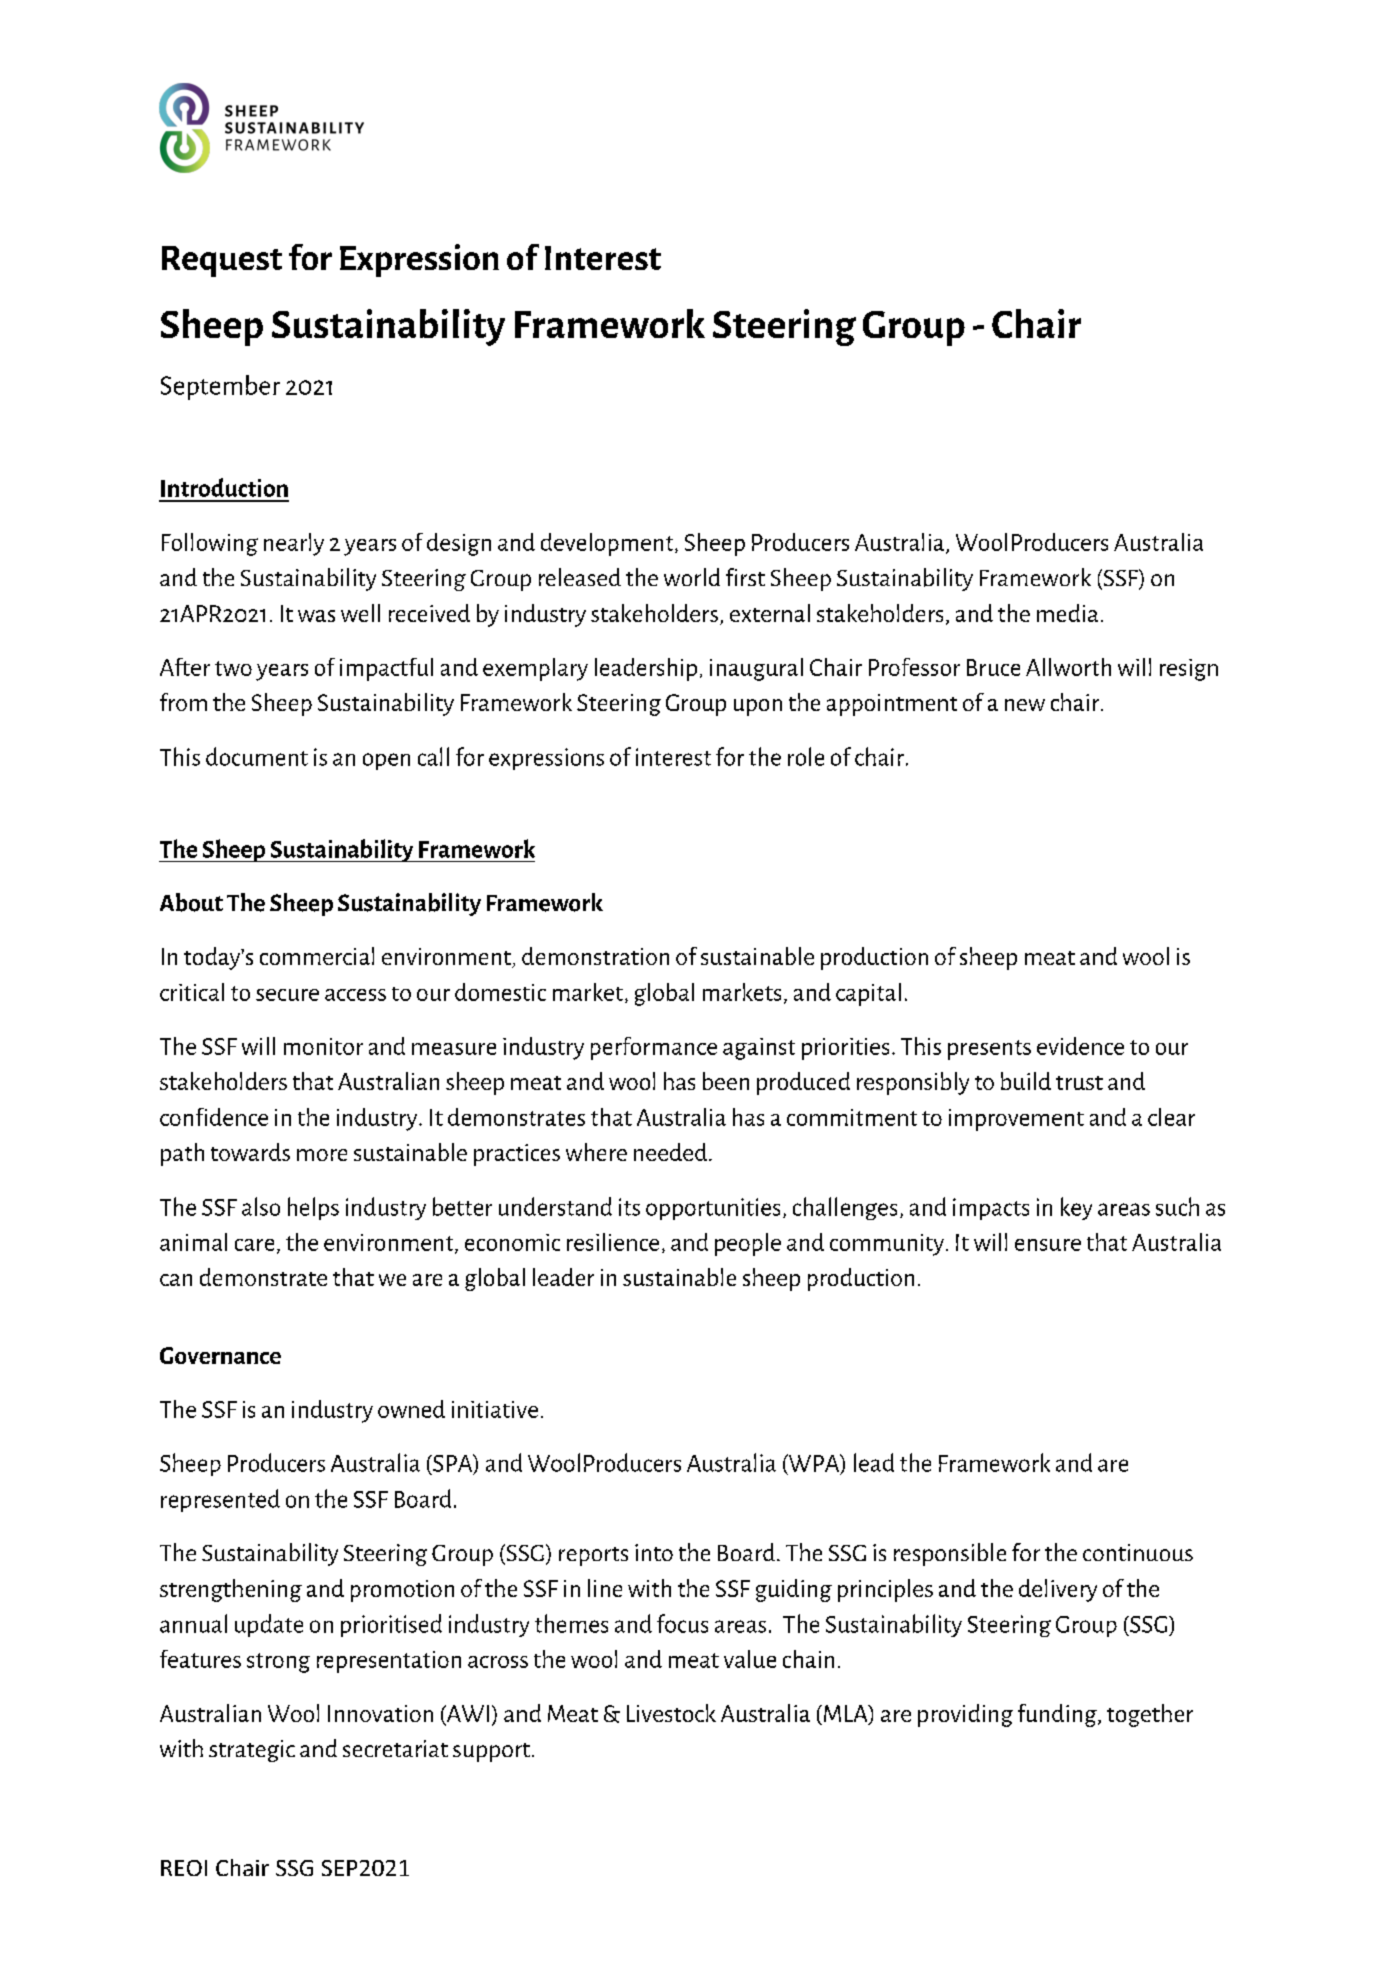 The width and height of the document is (1390, 1966). What do you see at coordinates (278, 1663) in the document?
I see `strong` at bounding box center [278, 1663].
